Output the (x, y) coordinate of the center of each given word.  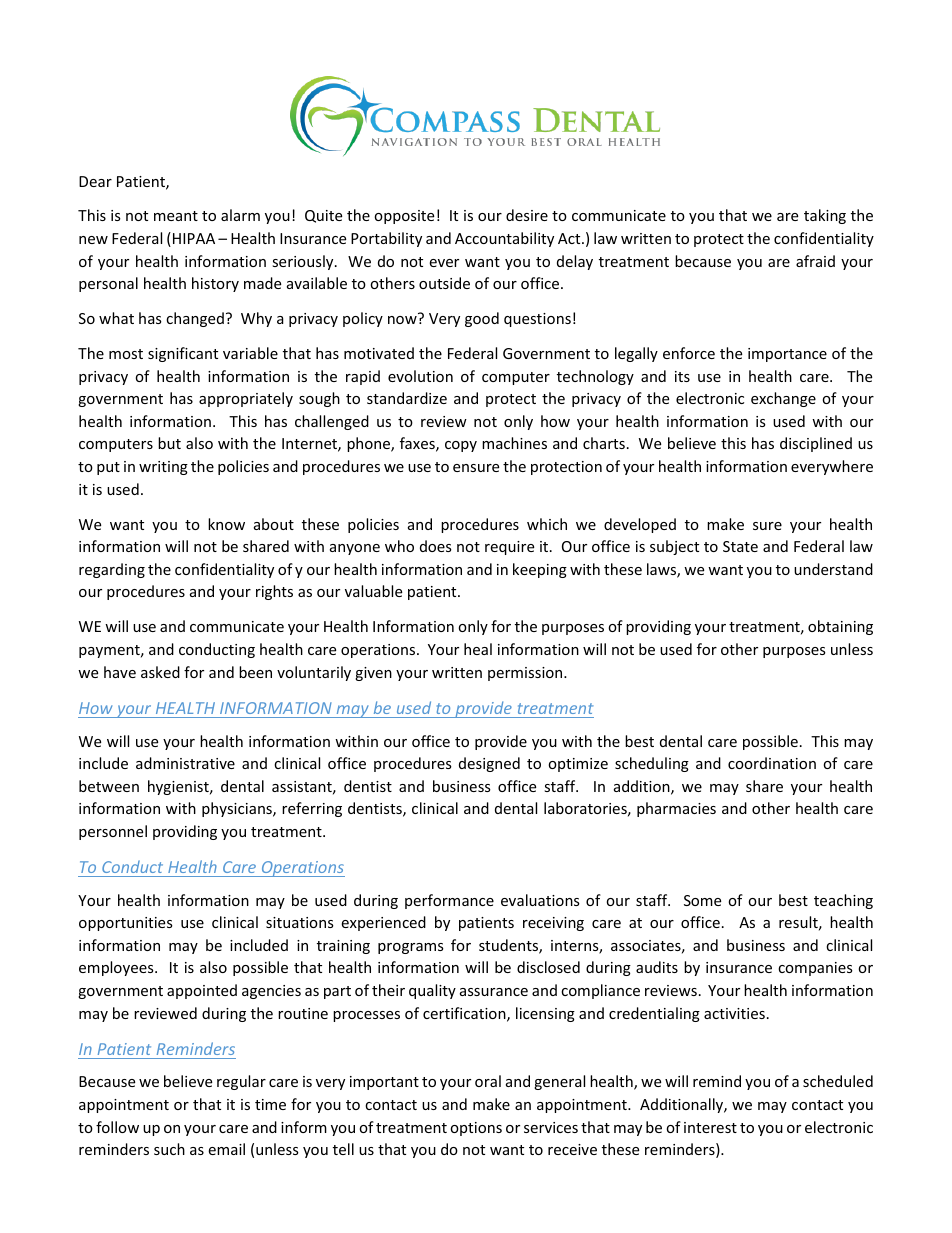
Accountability (504, 239)
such (169, 1149)
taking (825, 216)
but (169, 443)
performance (449, 901)
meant (176, 216)
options (476, 1129)
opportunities (126, 924)
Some (702, 900)
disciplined (816, 444)
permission (526, 674)
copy (461, 446)
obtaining (840, 627)
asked (160, 672)
